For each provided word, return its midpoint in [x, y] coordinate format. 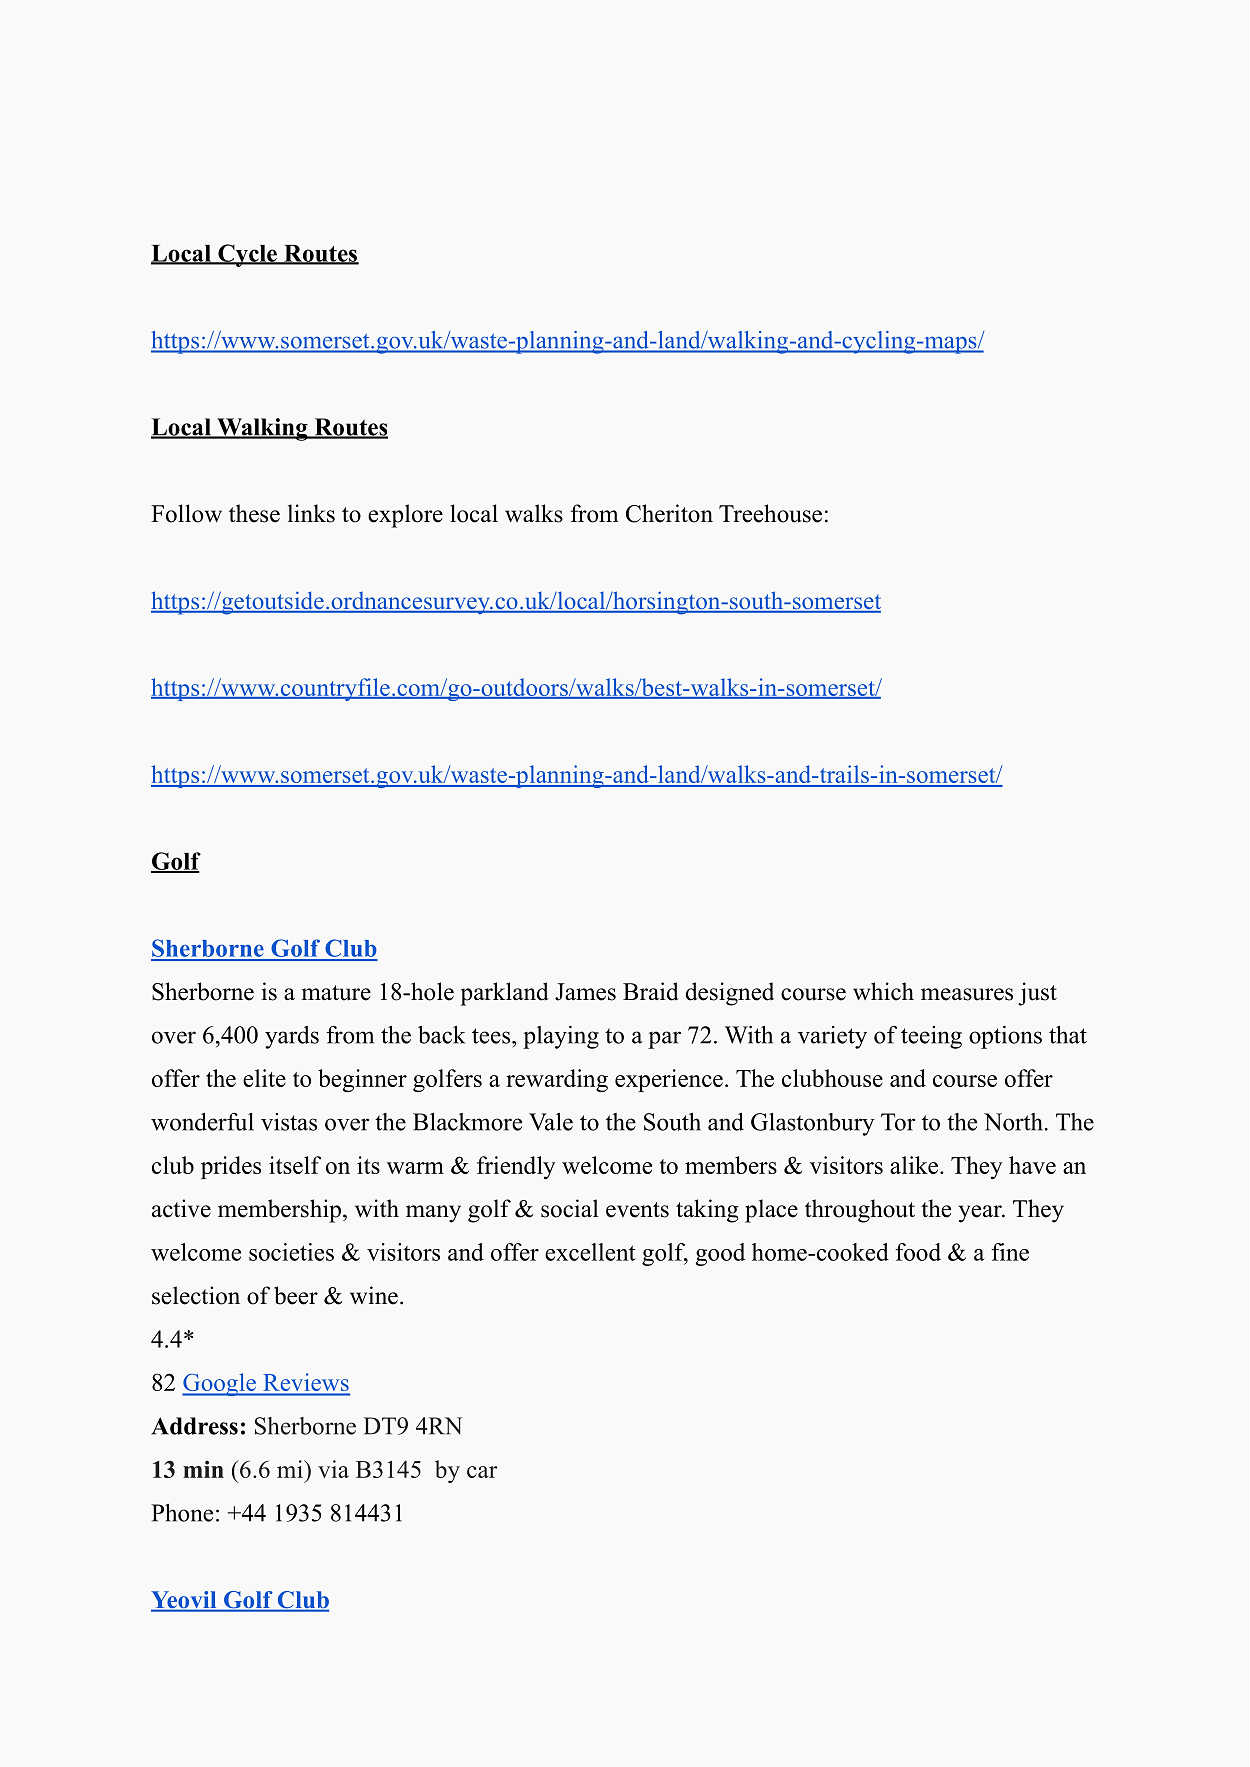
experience [669, 1080]
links [311, 513]
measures [967, 994]
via [333, 1469]
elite [264, 1078]
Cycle [247, 255]
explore [405, 516]
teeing [931, 1037]
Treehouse [770, 513]
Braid [651, 991]
